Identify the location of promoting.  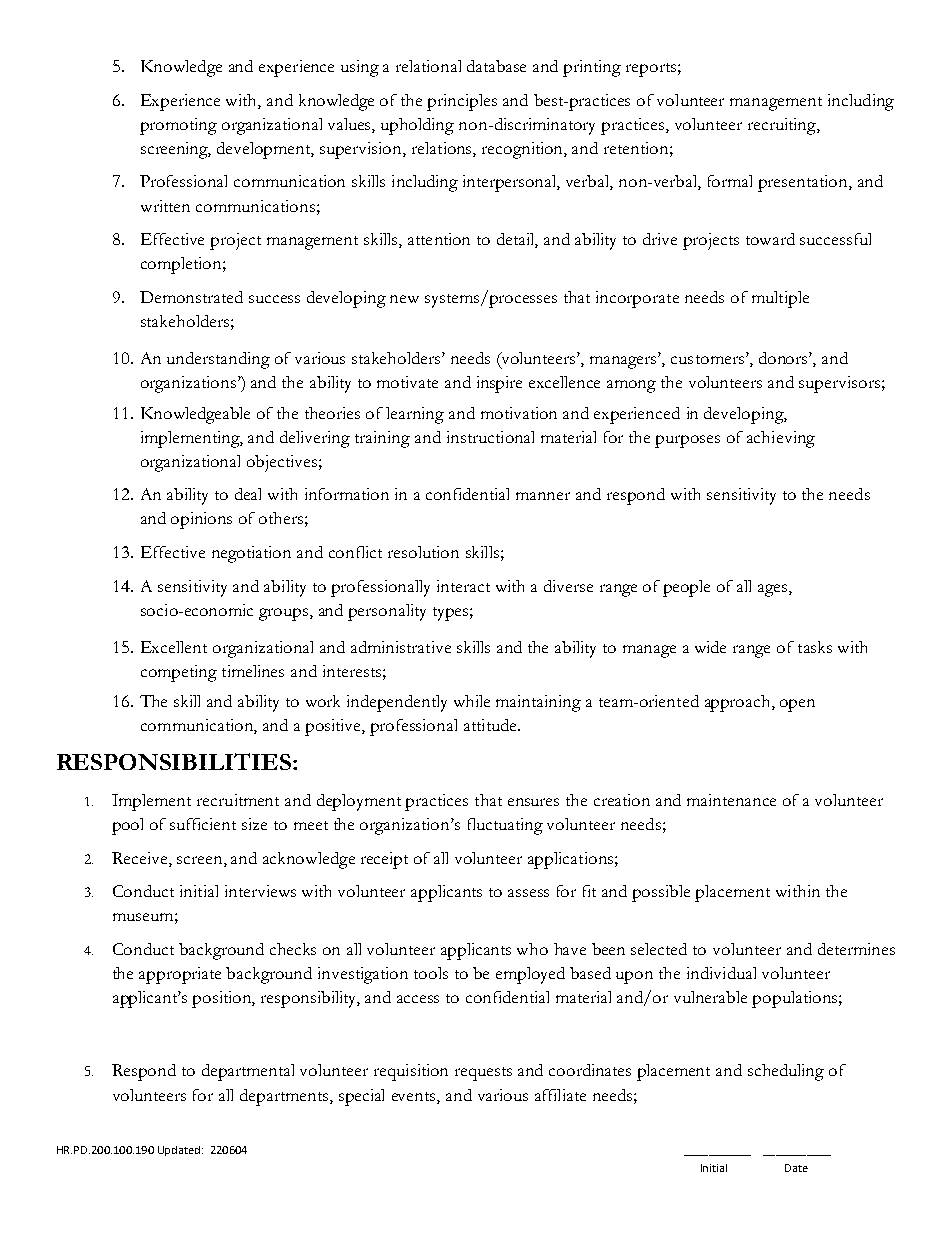
(178, 126).
